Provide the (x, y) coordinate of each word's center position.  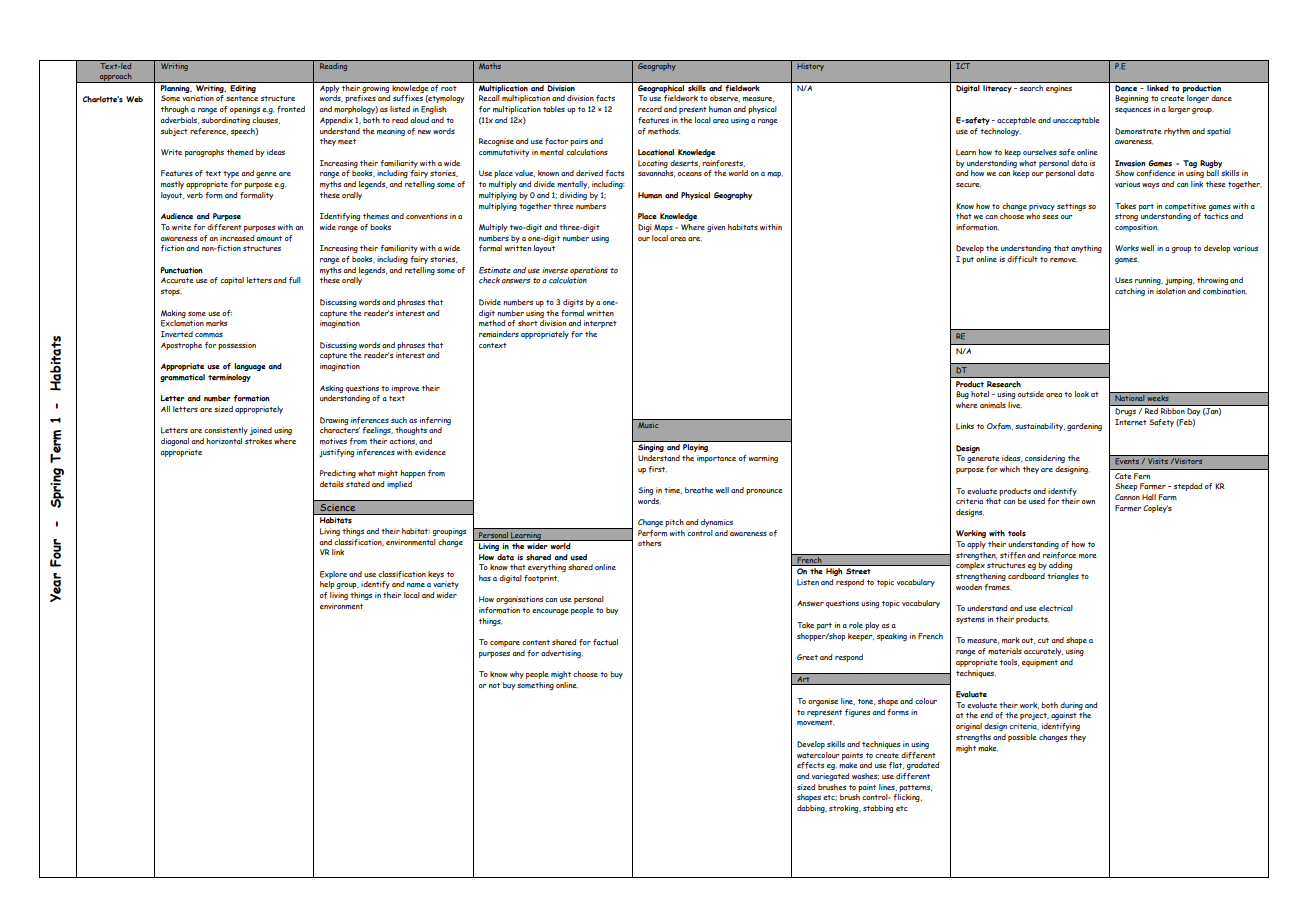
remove (1063, 260)
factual (605, 642)
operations (589, 271)
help (327, 585)
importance (716, 459)
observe (725, 98)
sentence (242, 98)
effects (810, 765)
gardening (1084, 427)
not (494, 685)
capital (232, 281)
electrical (1056, 608)
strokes (258, 441)
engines (1059, 90)
